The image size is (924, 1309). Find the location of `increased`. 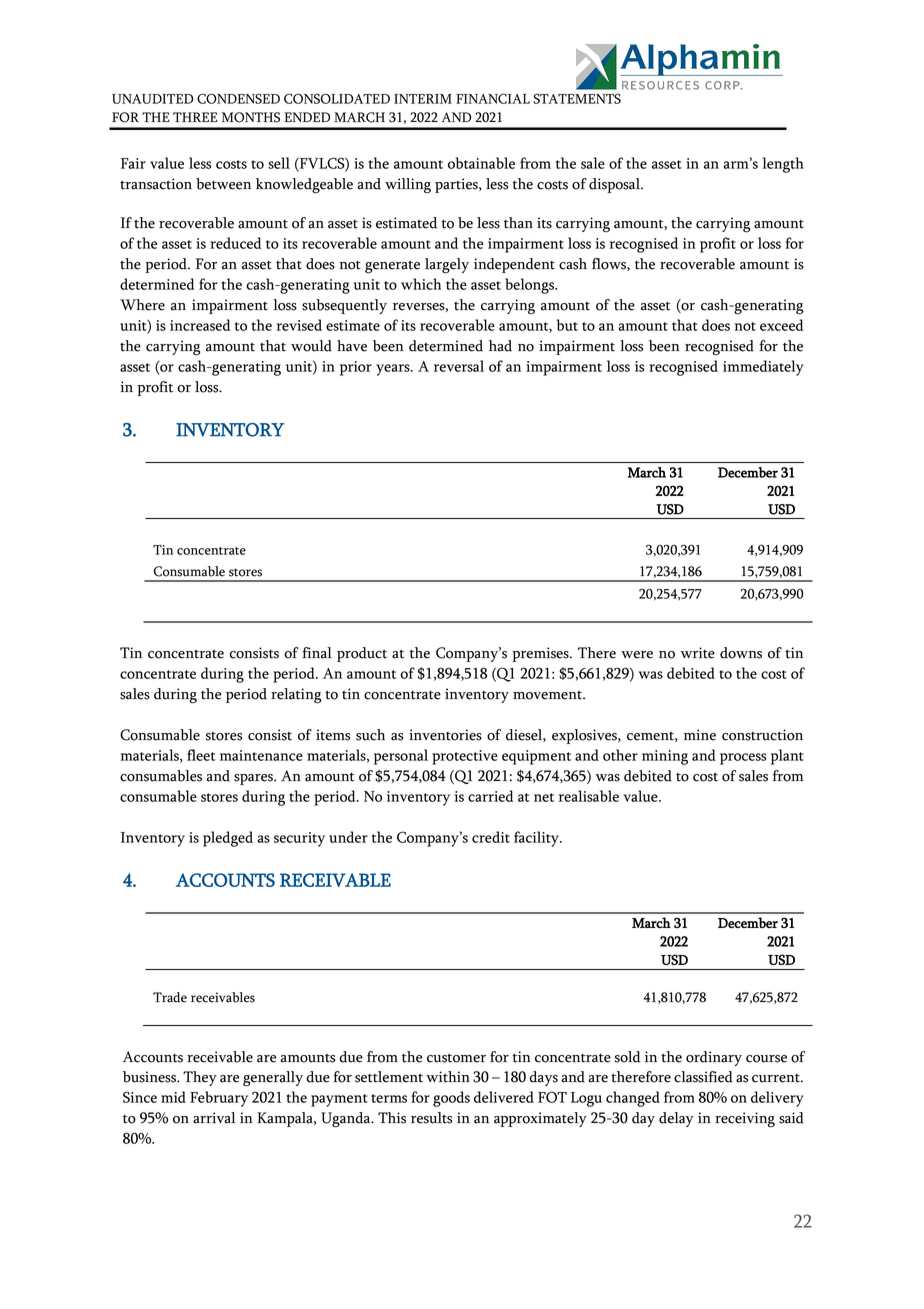

increased is located at coordinates (200, 325).
